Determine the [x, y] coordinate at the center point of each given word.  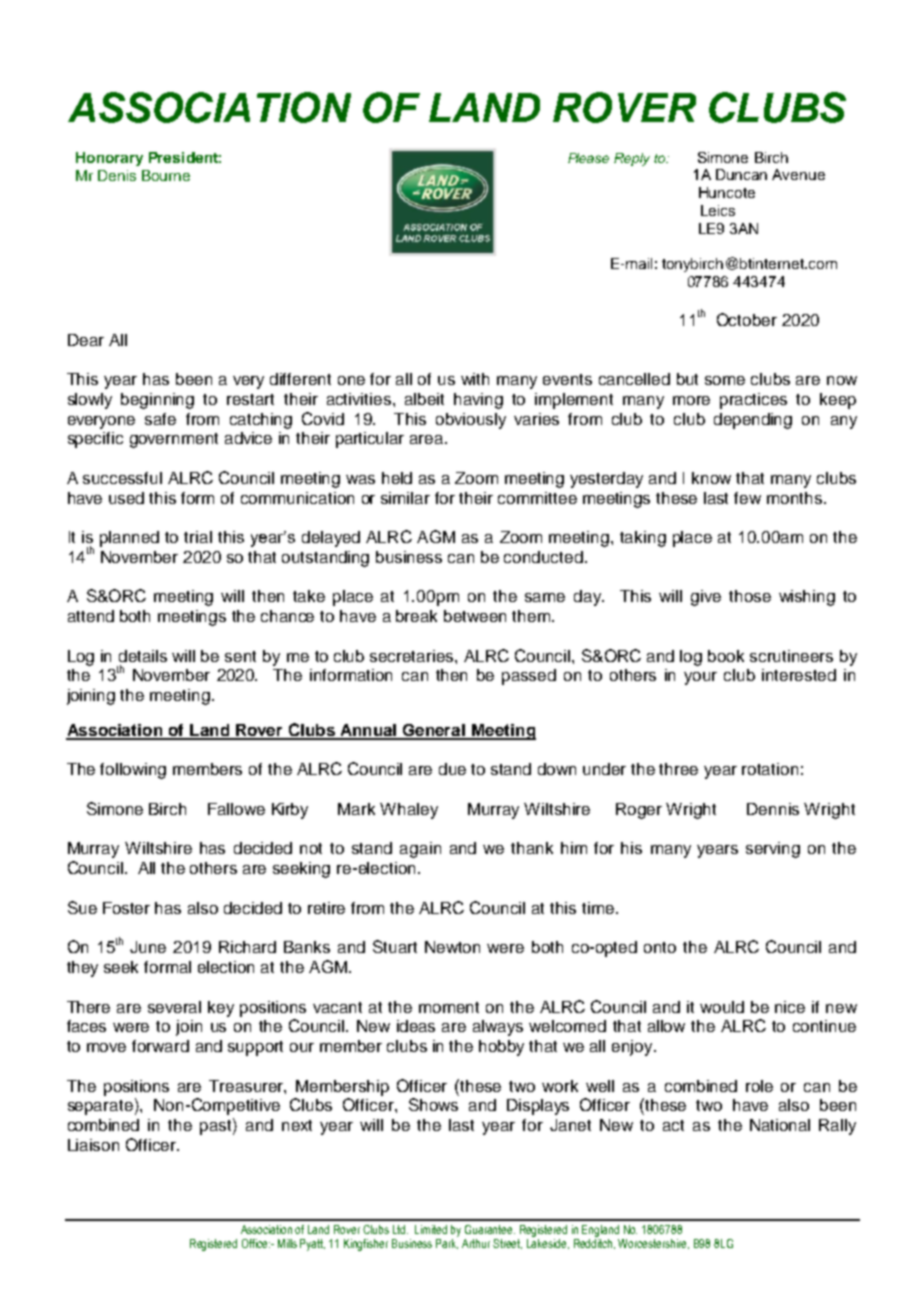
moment [449, 1007]
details [143, 656]
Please [588, 158]
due [452, 769]
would [722, 1007]
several [174, 1007]
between [475, 616]
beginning [157, 401]
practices [753, 401]
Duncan [741, 174]
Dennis [773, 809]
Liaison [93, 1145]
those [750, 596]
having [478, 401]
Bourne [166, 175]
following [133, 771]
